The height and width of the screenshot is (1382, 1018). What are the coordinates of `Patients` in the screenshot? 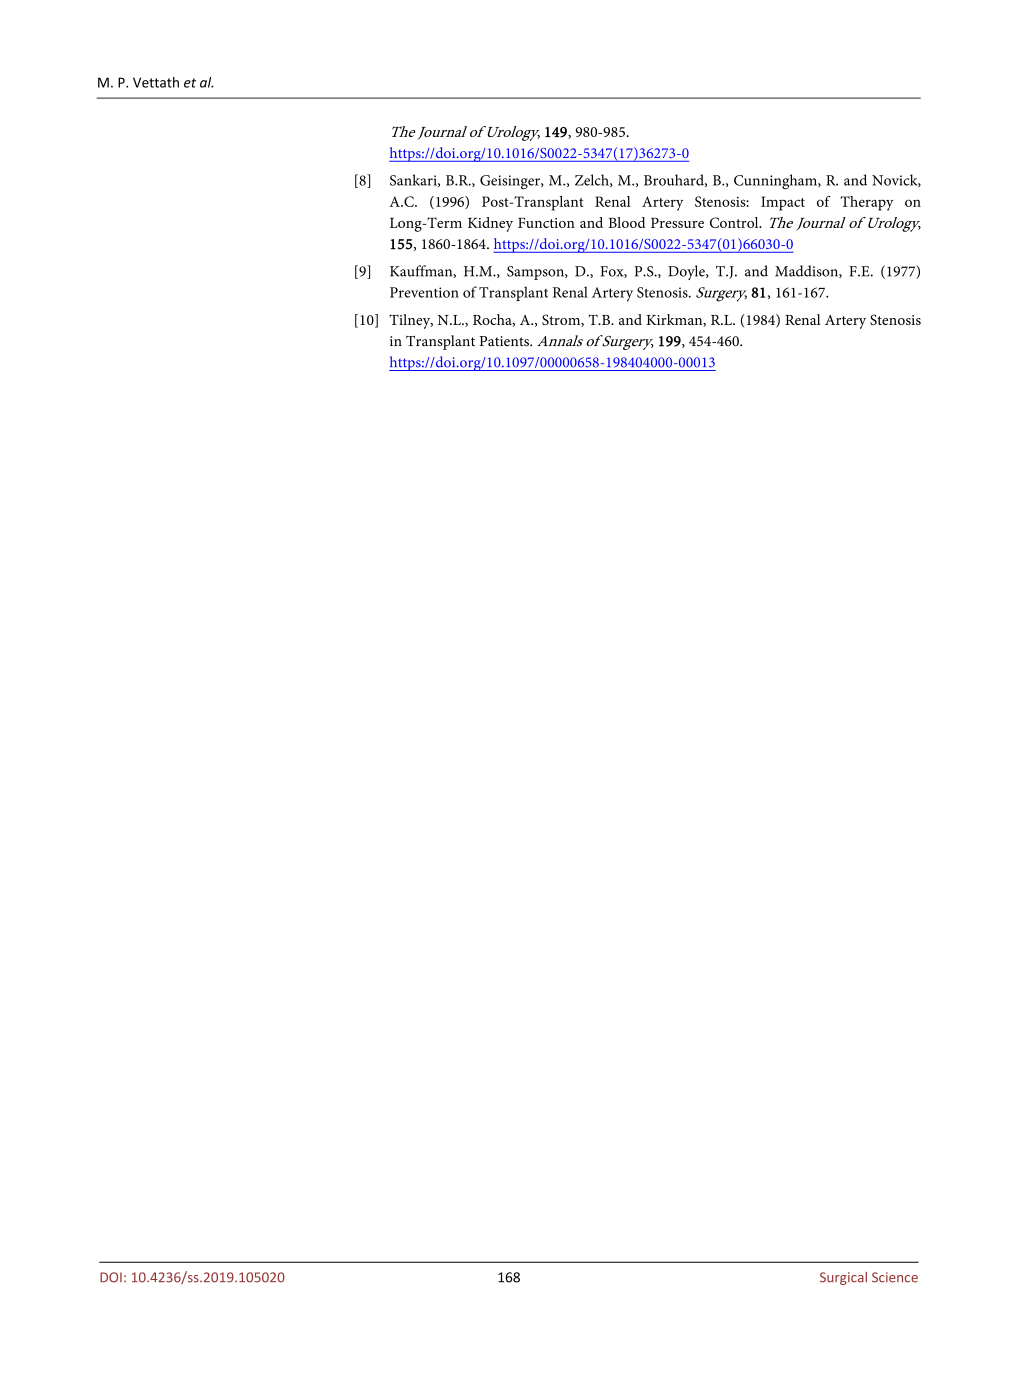 It's located at (505, 341).
